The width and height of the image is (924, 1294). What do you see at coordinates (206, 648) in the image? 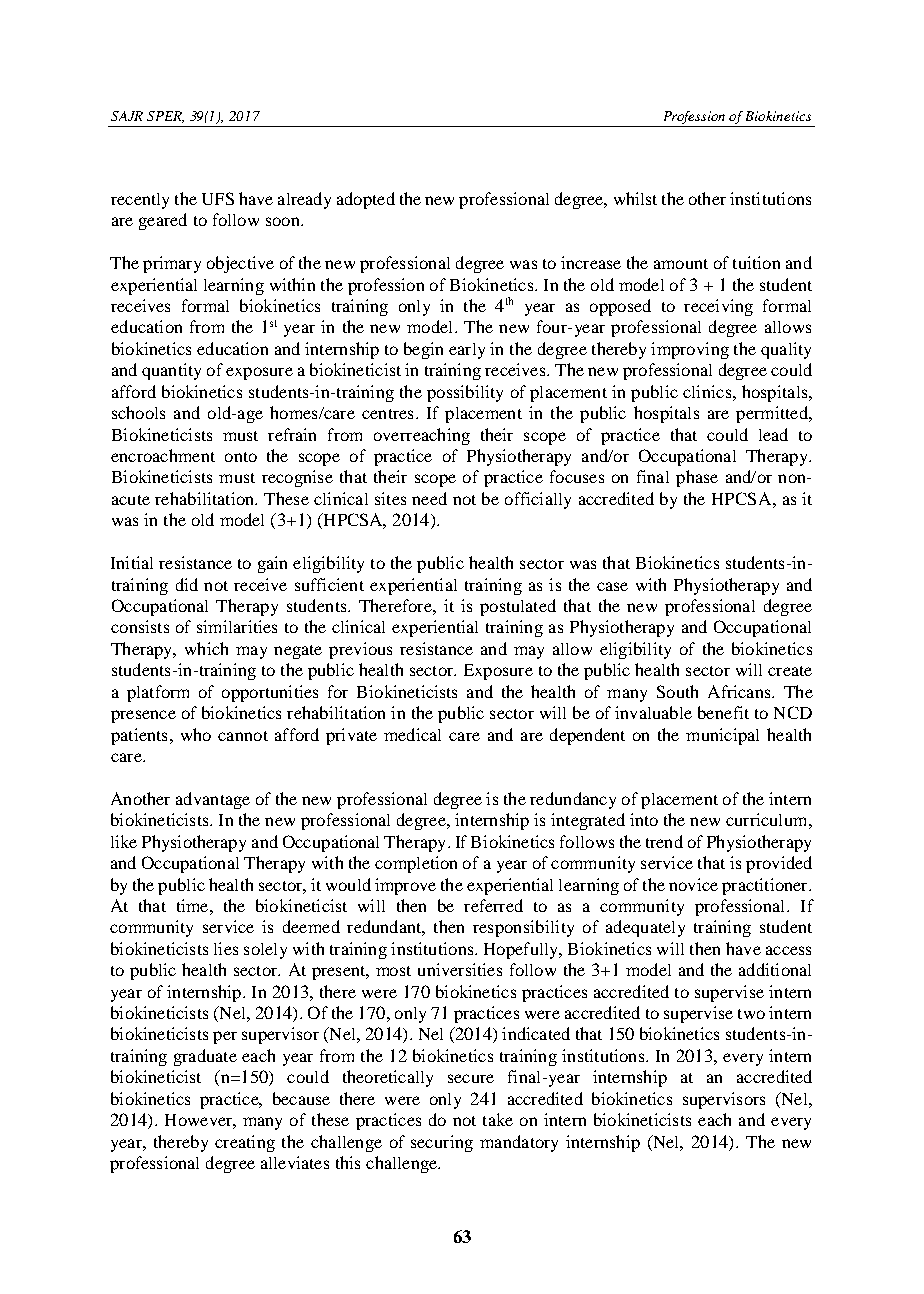
I see `which` at bounding box center [206, 648].
